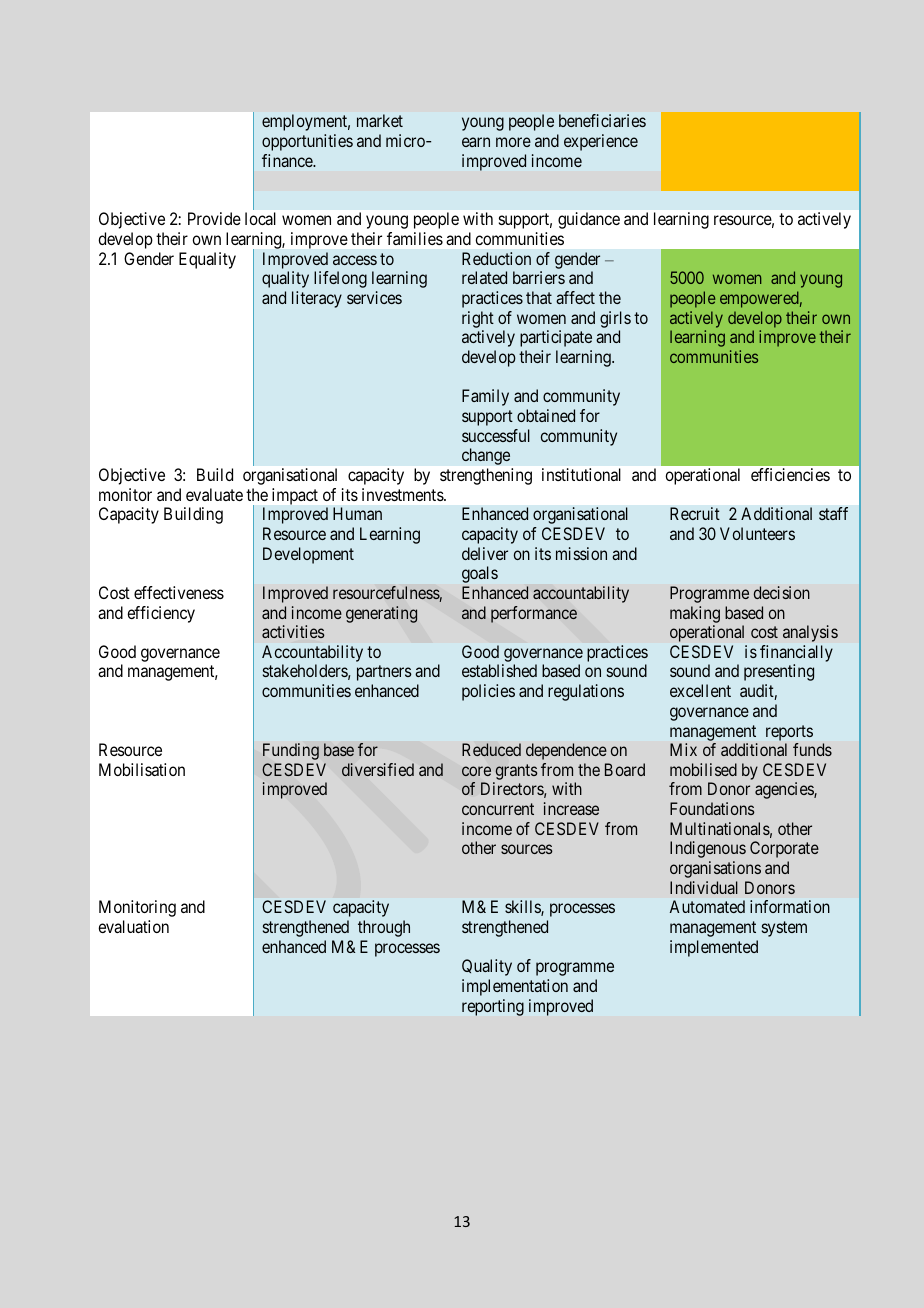 This image has height=1308, width=924. I want to click on deliver, so click(485, 553).
